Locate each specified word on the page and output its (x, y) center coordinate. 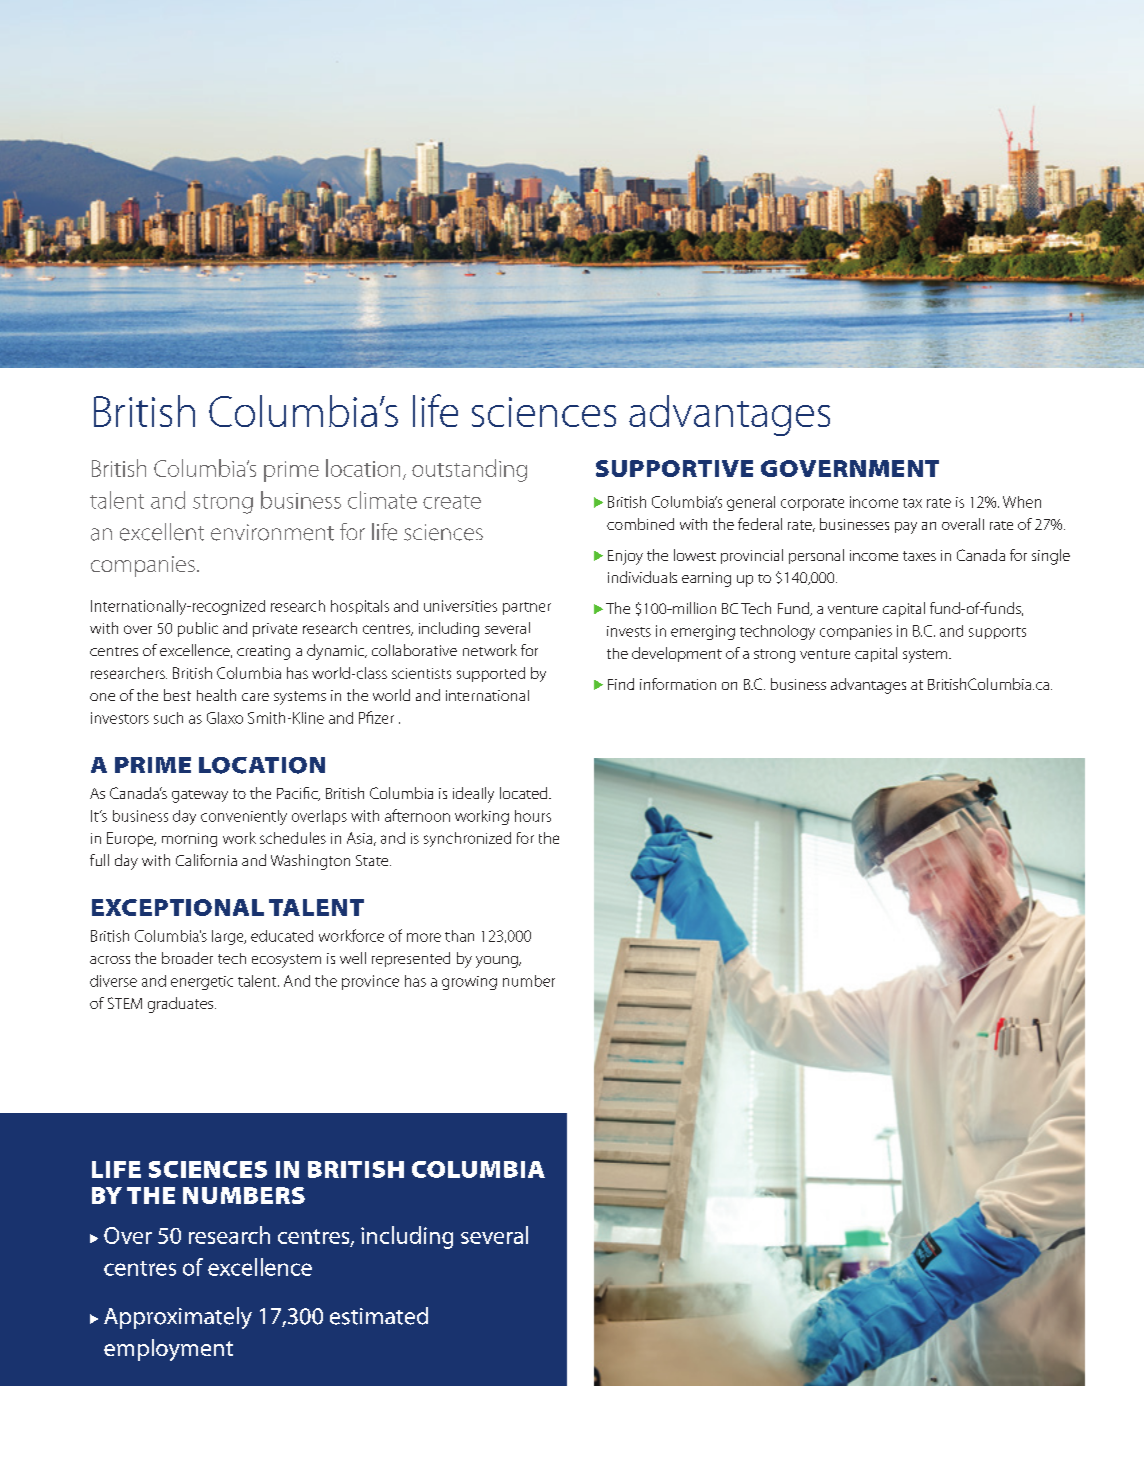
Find (621, 684)
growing (469, 983)
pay (906, 528)
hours (533, 816)
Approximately (178, 1318)
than (459, 936)
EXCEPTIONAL (178, 907)
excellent (162, 532)
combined (640, 524)
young (498, 962)
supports (997, 633)
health (216, 695)
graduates (182, 1005)
